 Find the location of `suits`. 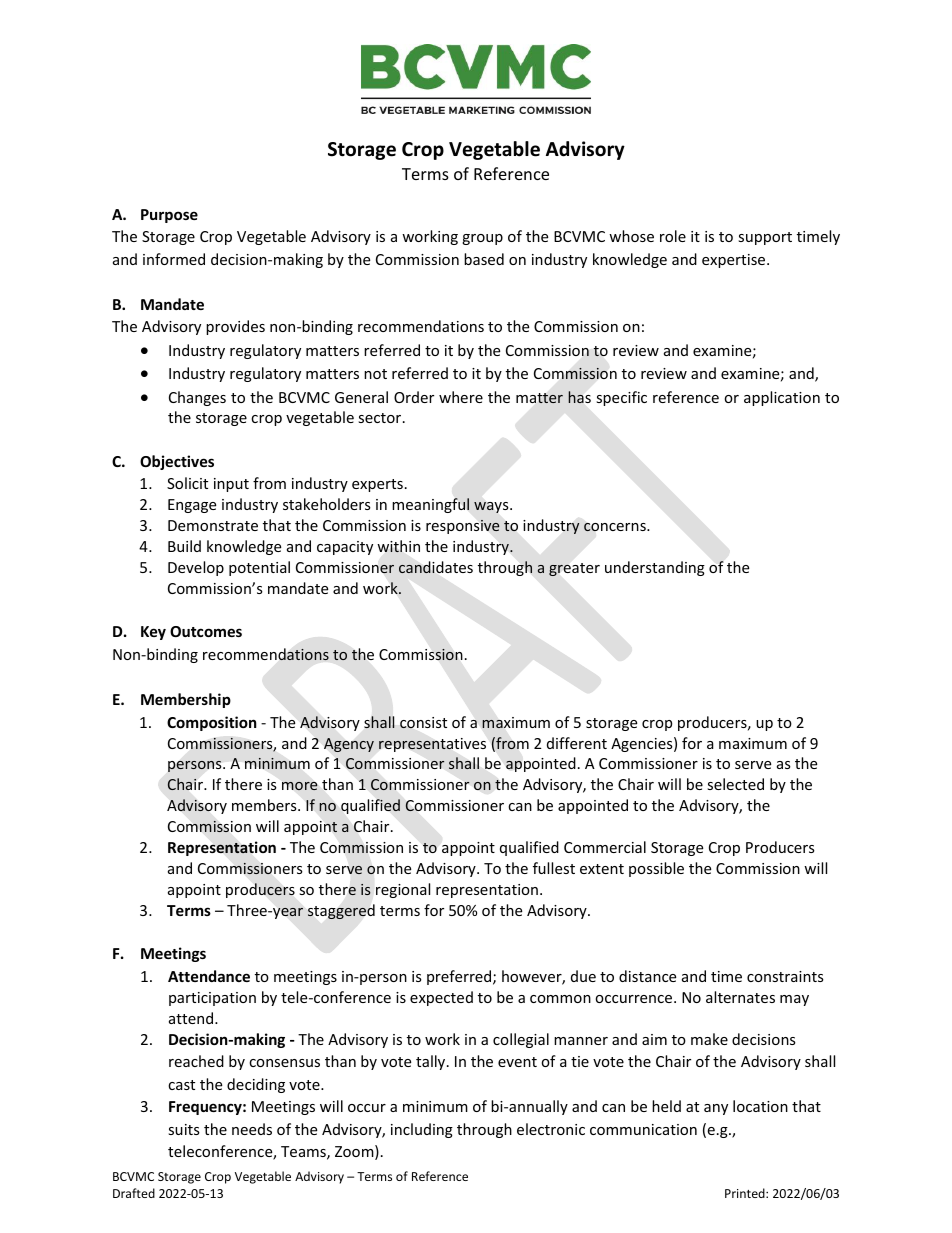

suits is located at coordinates (184, 1129).
